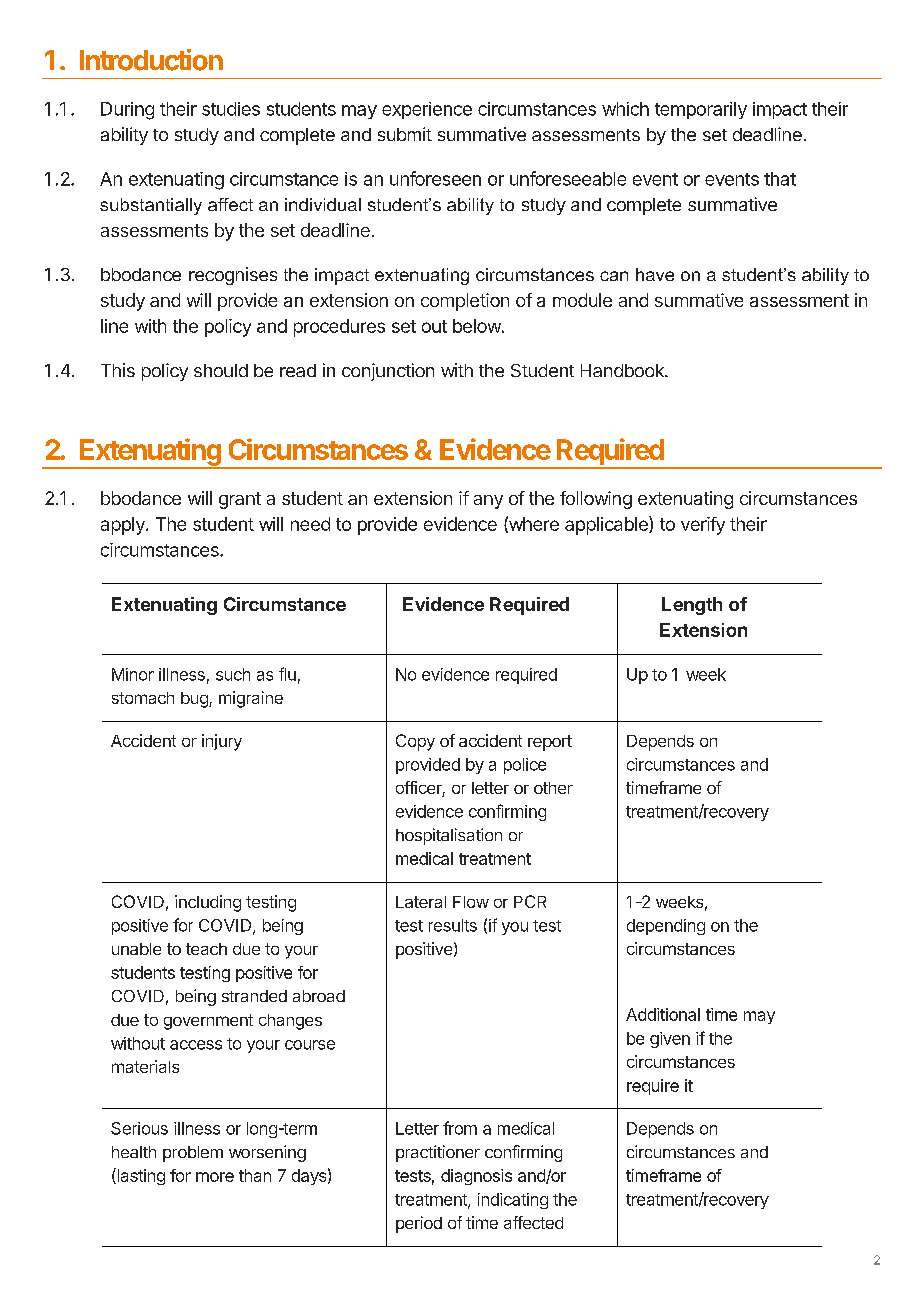 The height and width of the page is (1308, 924). Describe the element at coordinates (476, 1177) in the page. I see `diagnosis` at that location.
